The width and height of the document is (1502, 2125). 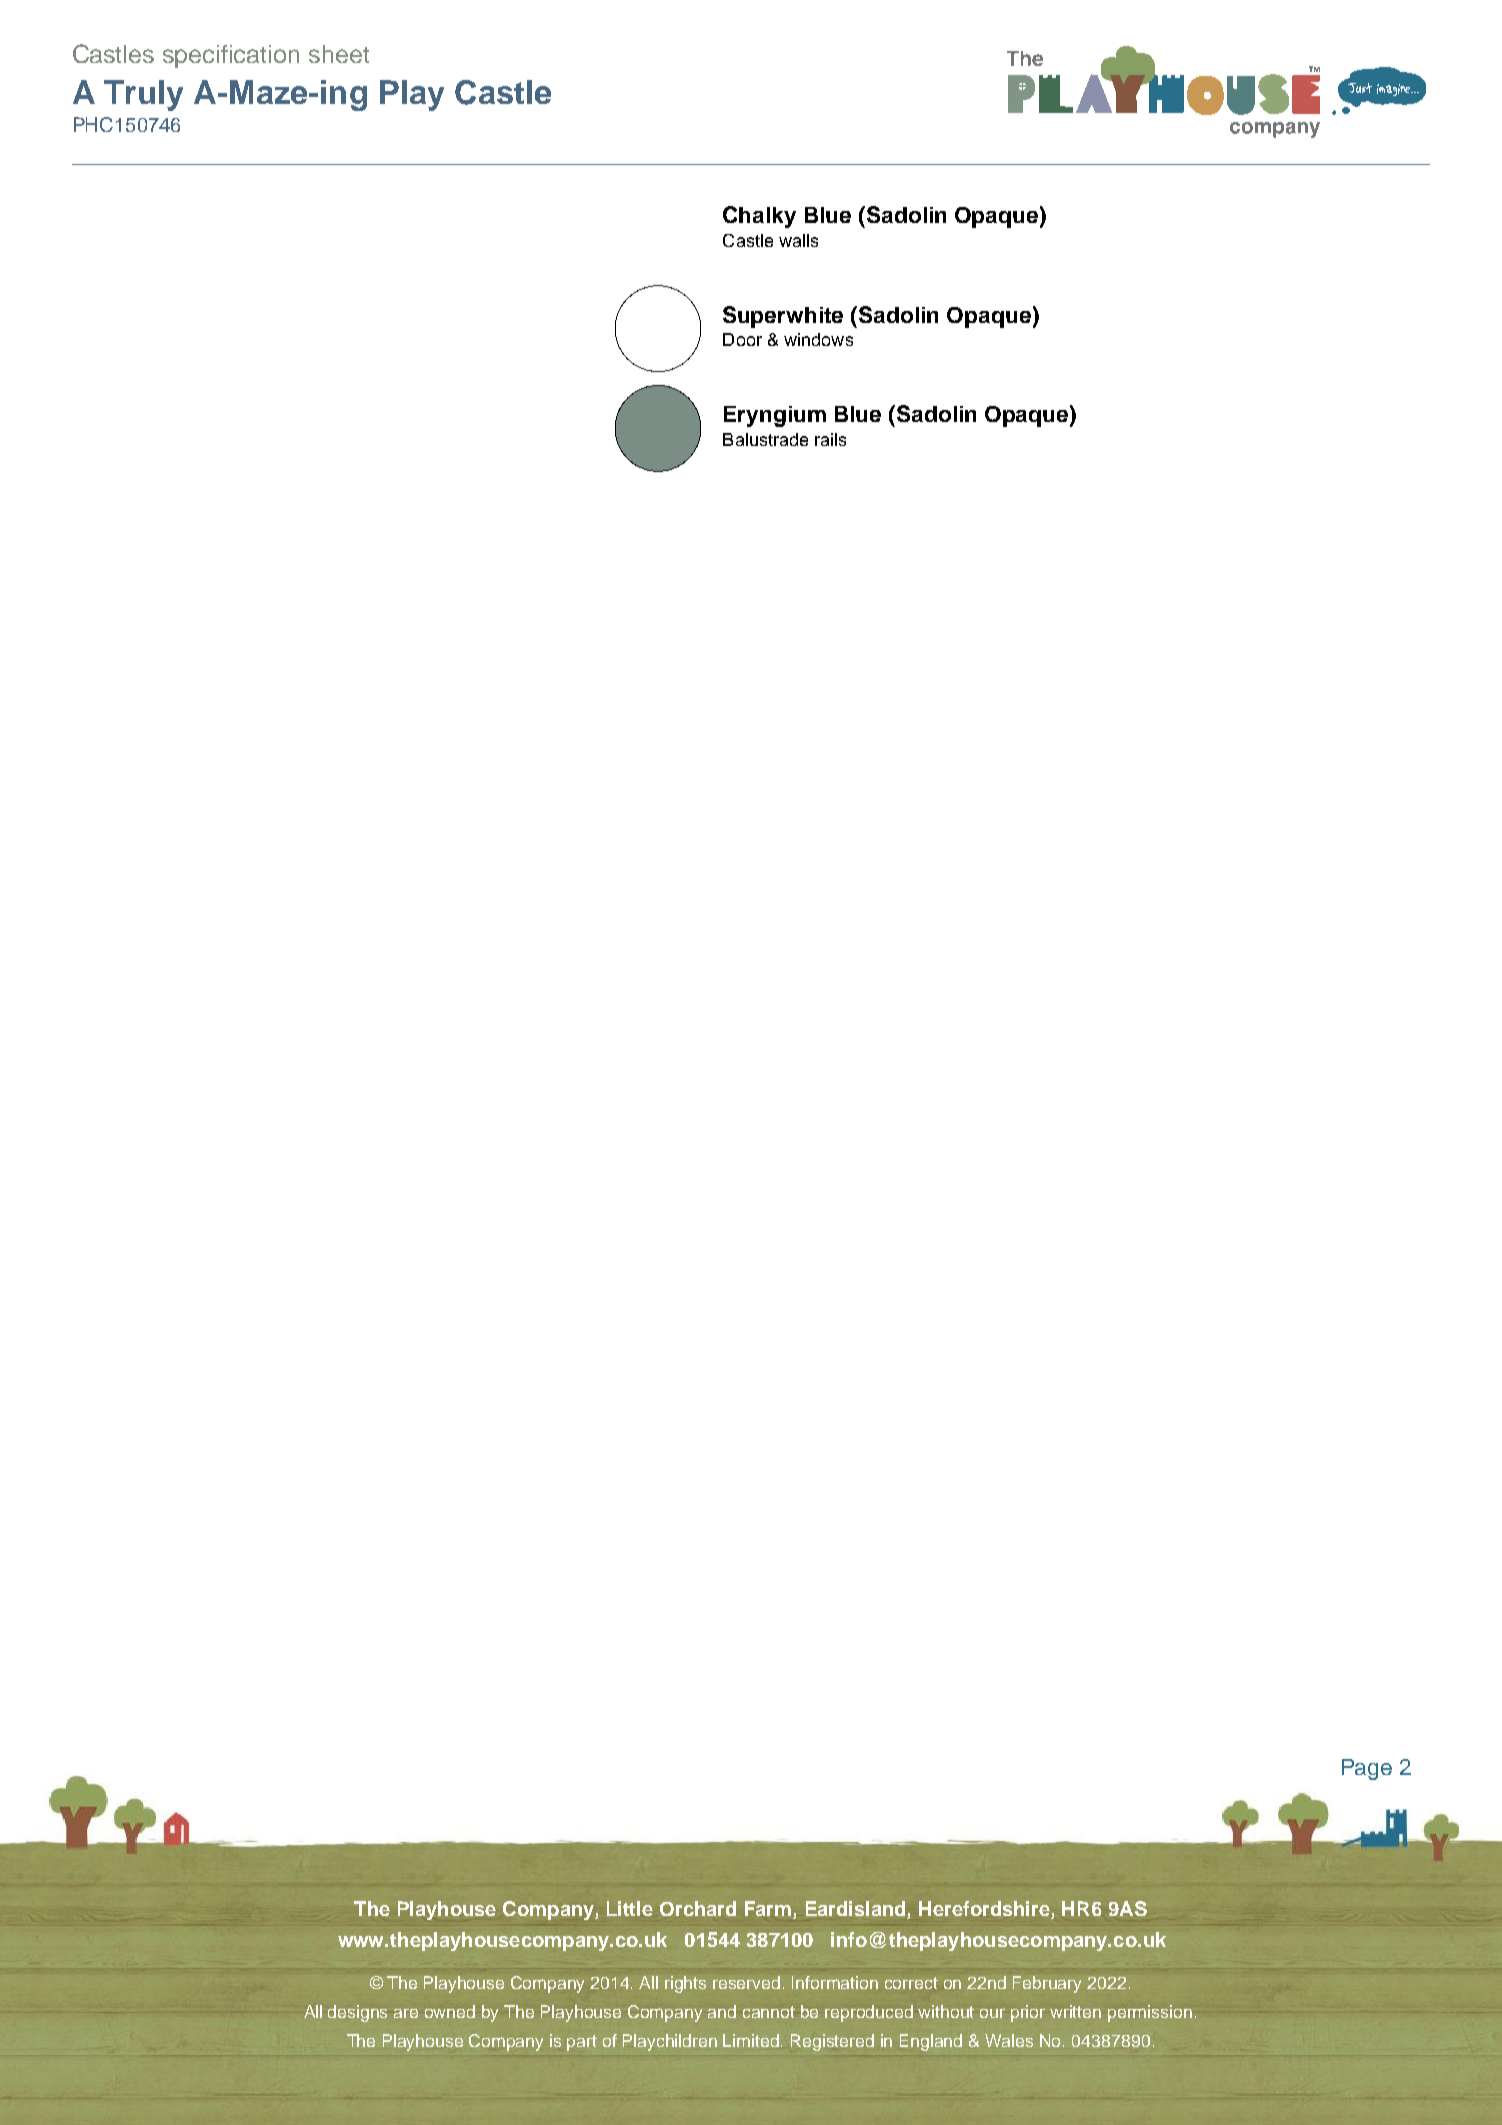 What do you see at coordinates (357, 2013) in the document?
I see `designs` at bounding box center [357, 2013].
